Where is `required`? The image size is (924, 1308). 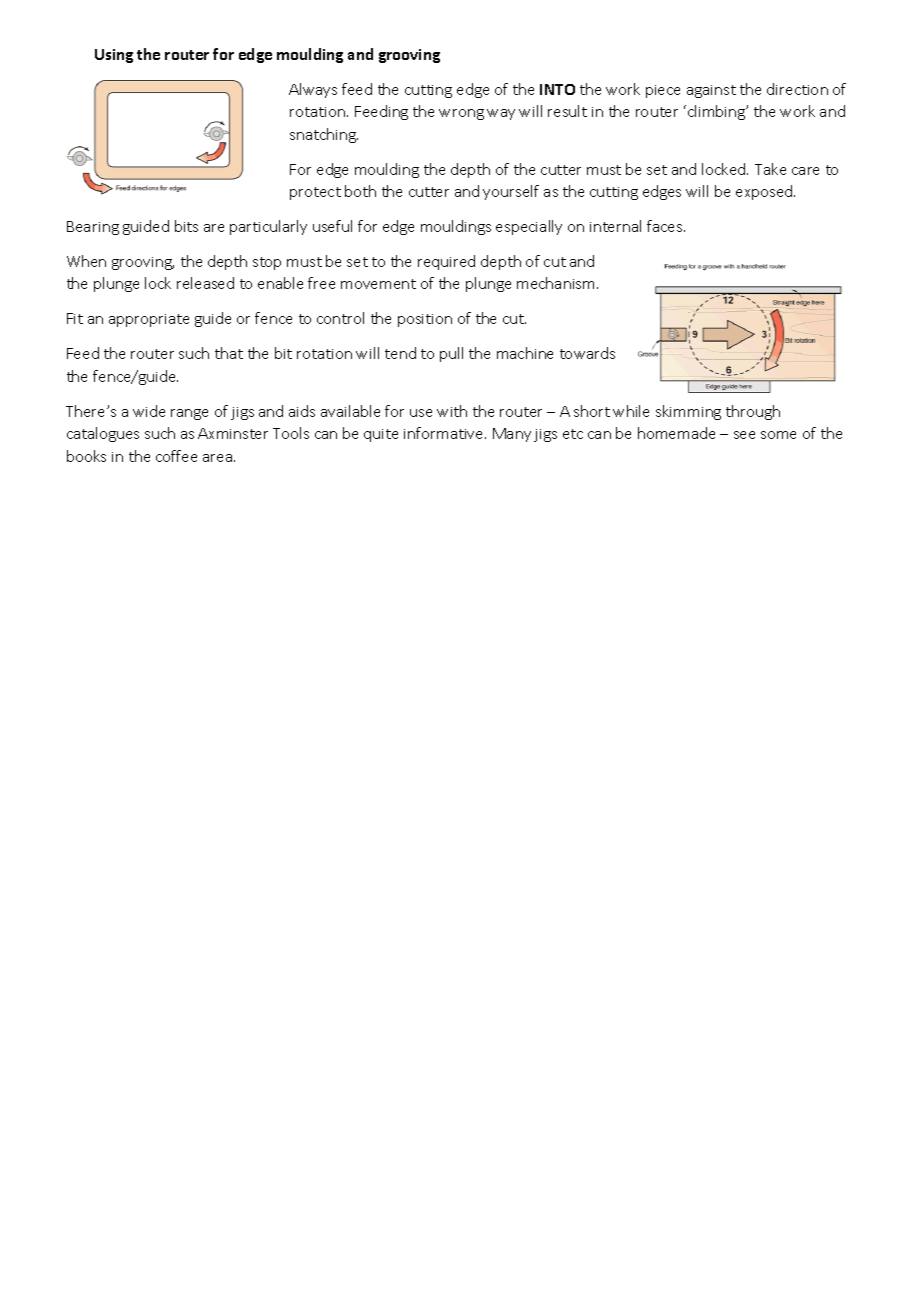
required is located at coordinates (446, 262).
